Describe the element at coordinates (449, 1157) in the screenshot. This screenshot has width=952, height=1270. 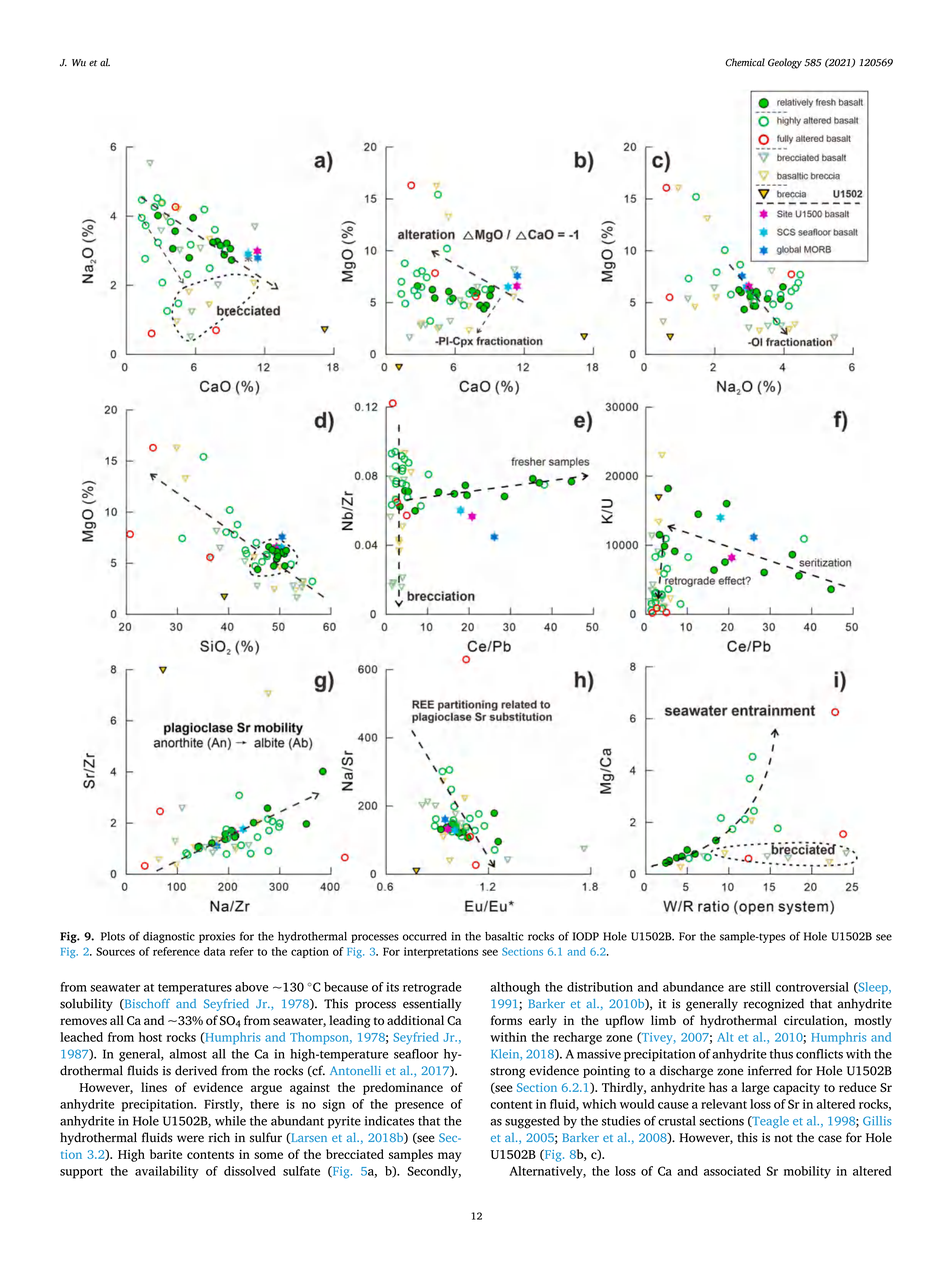
I see `may` at that location.
